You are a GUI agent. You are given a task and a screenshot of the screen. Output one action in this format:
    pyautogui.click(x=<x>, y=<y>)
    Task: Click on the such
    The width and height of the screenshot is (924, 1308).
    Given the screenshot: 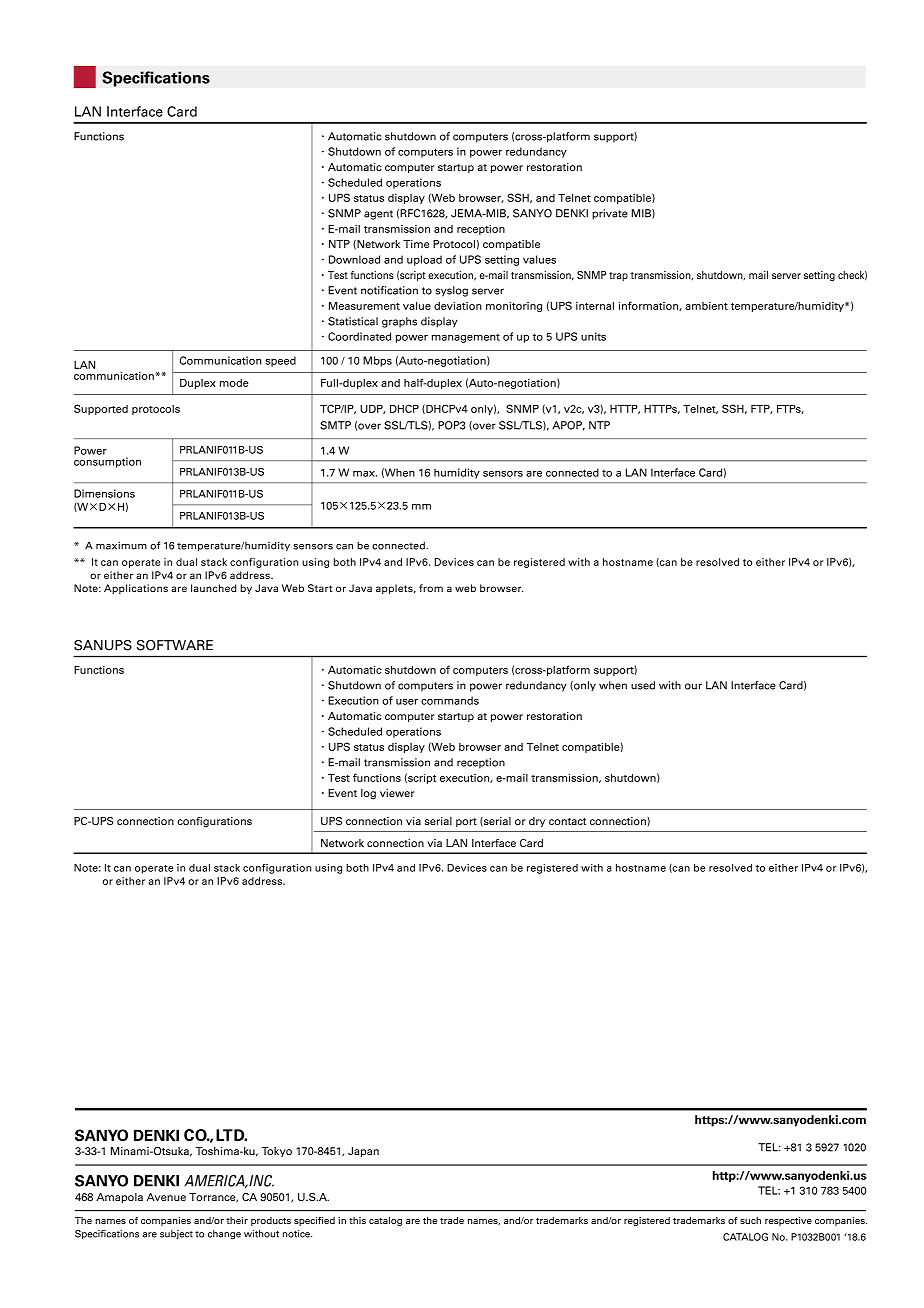 What is the action you would take?
    pyautogui.click(x=750, y=1220)
